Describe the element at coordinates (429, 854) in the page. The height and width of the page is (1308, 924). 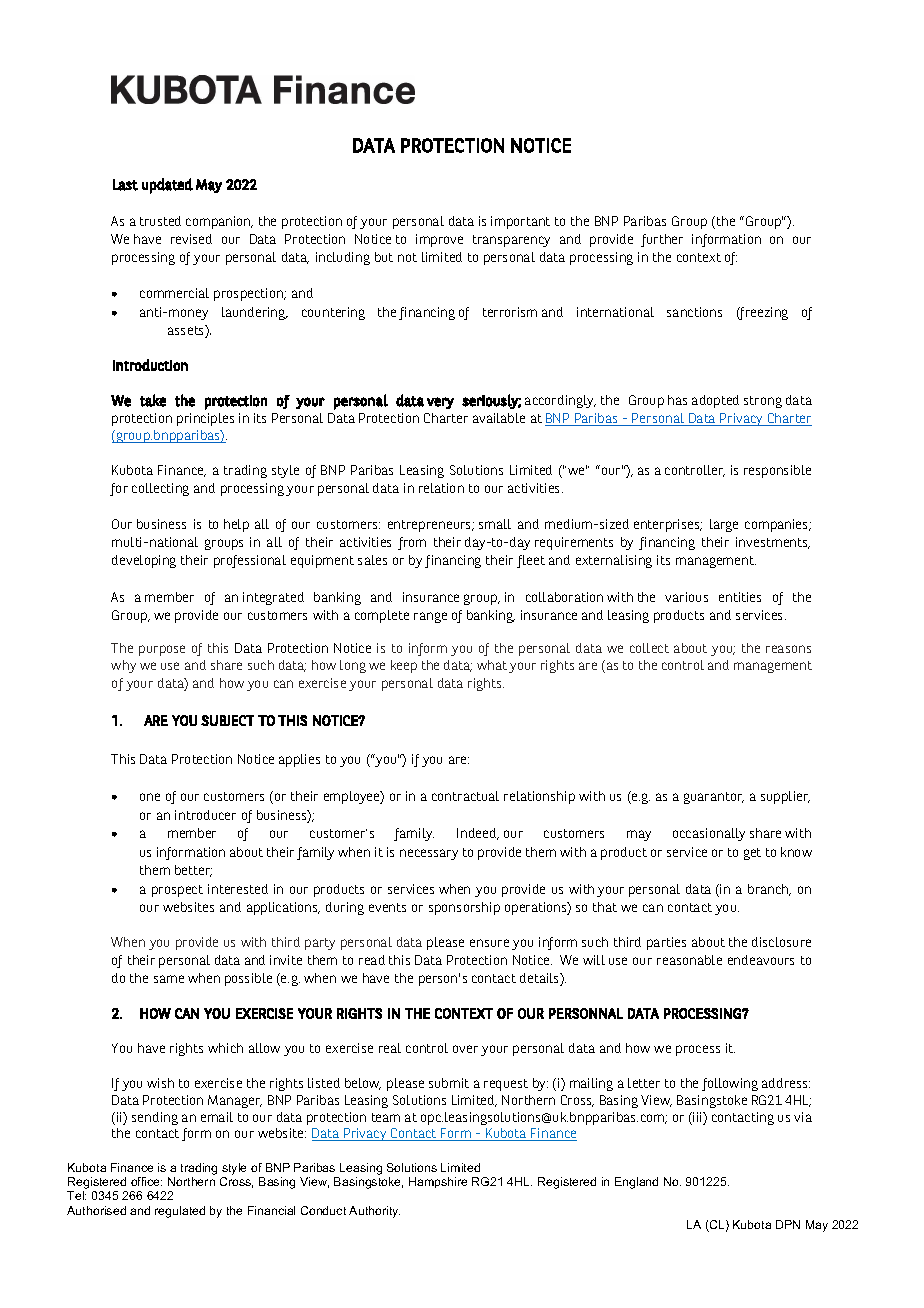
I see `necessary` at that location.
